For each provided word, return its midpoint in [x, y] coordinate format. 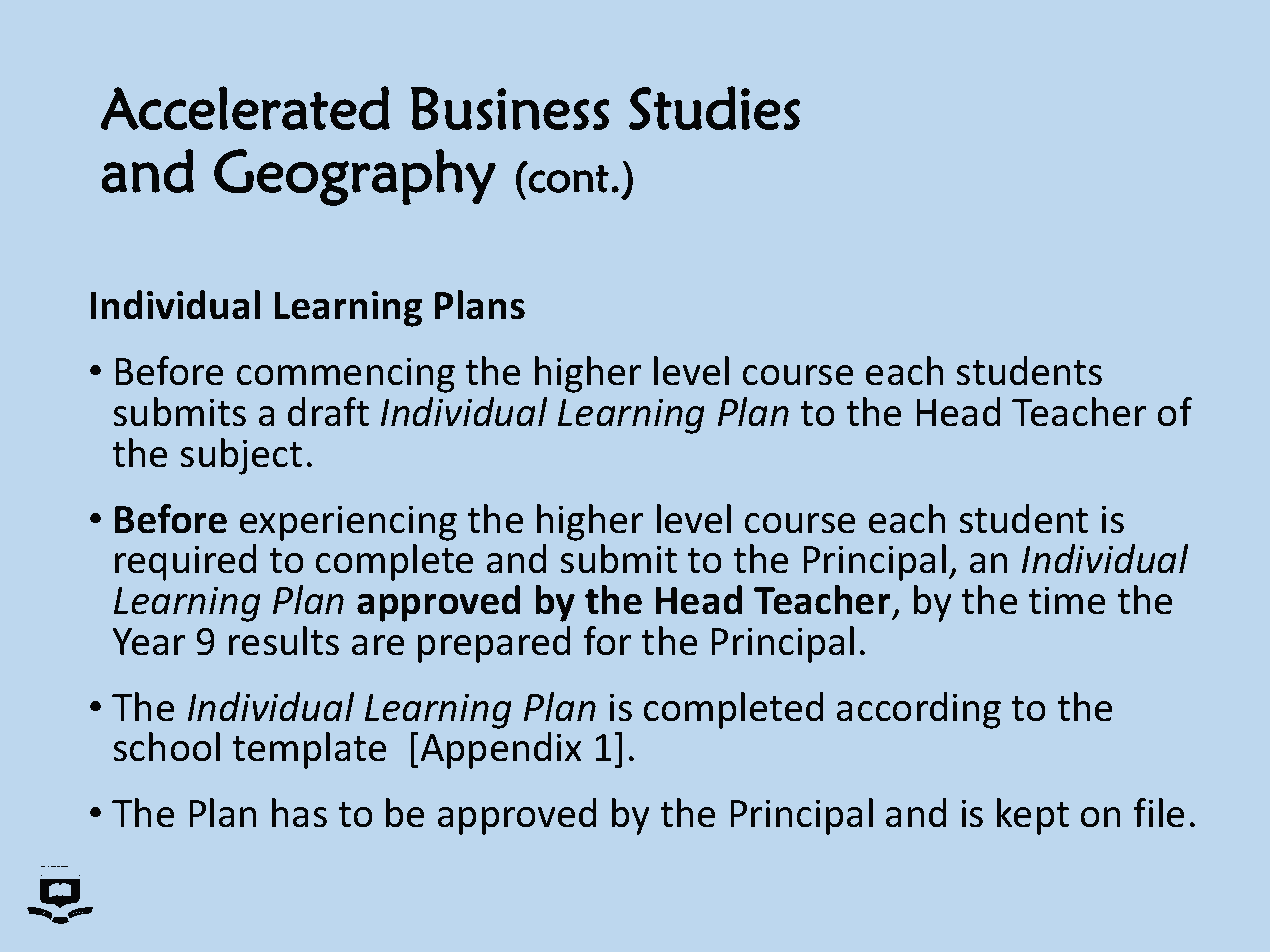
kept [1033, 816]
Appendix [501, 750]
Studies [714, 108]
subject [241, 456]
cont [568, 178]
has [299, 813]
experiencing [348, 523]
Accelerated [245, 108]
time [1066, 600]
